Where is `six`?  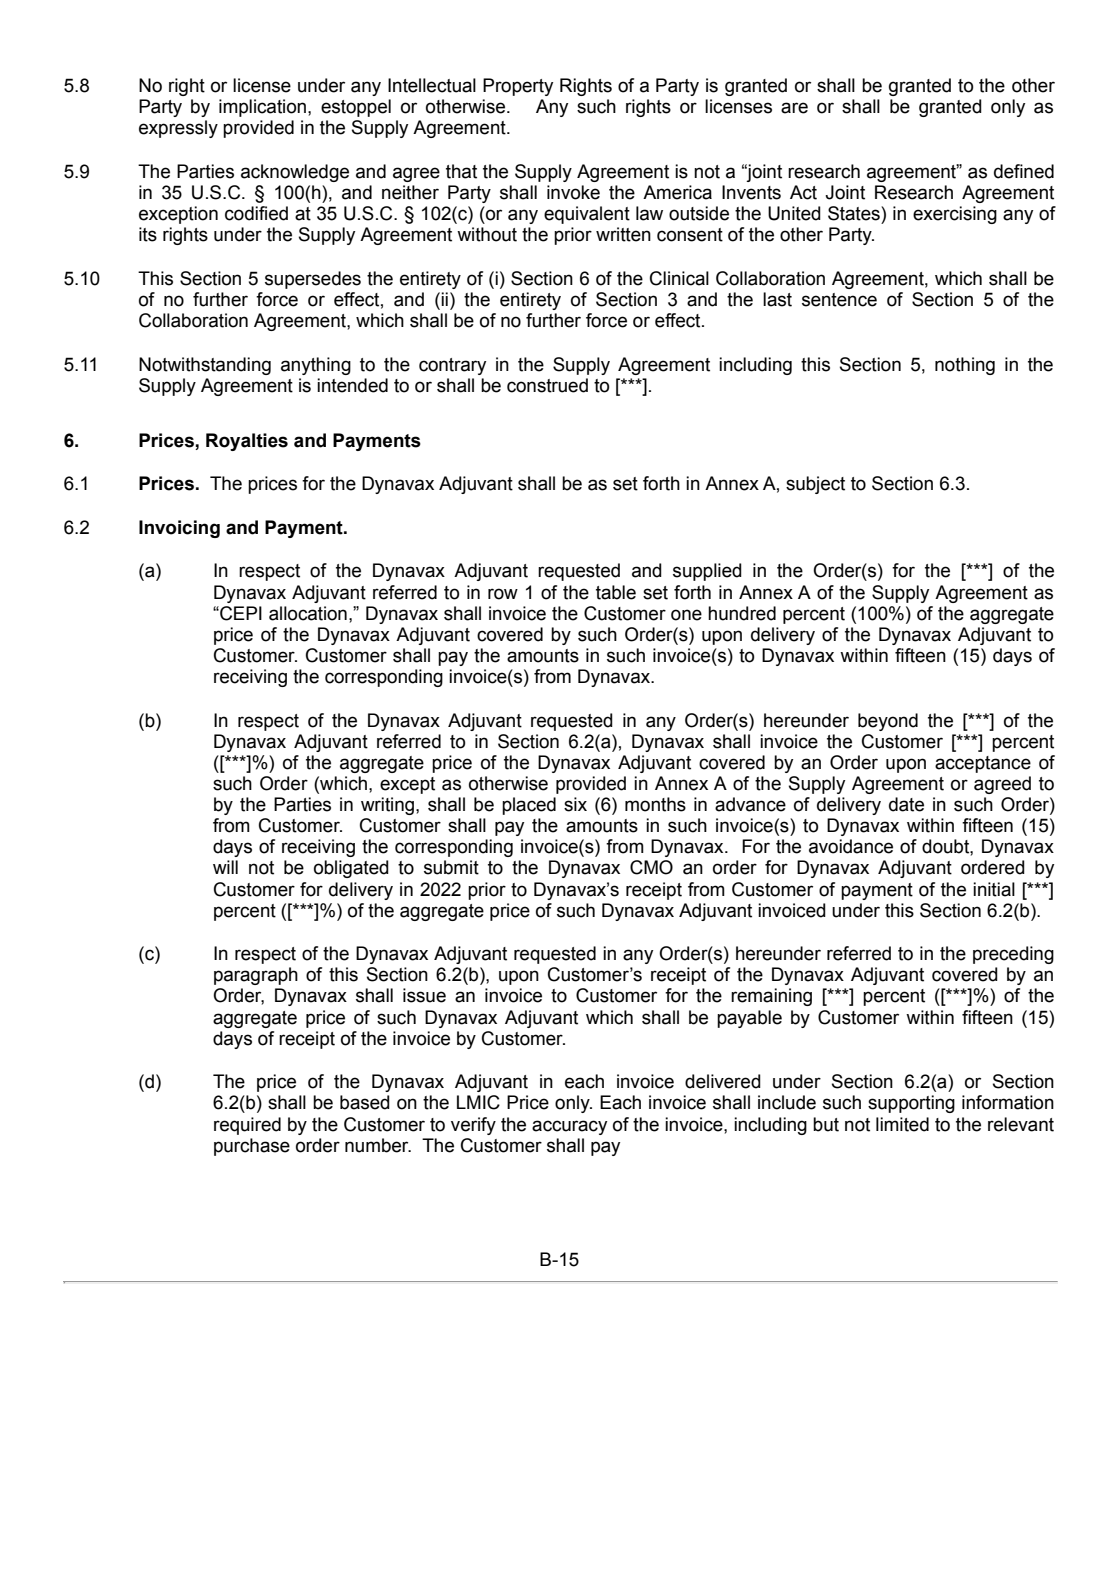 six is located at coordinates (575, 804).
